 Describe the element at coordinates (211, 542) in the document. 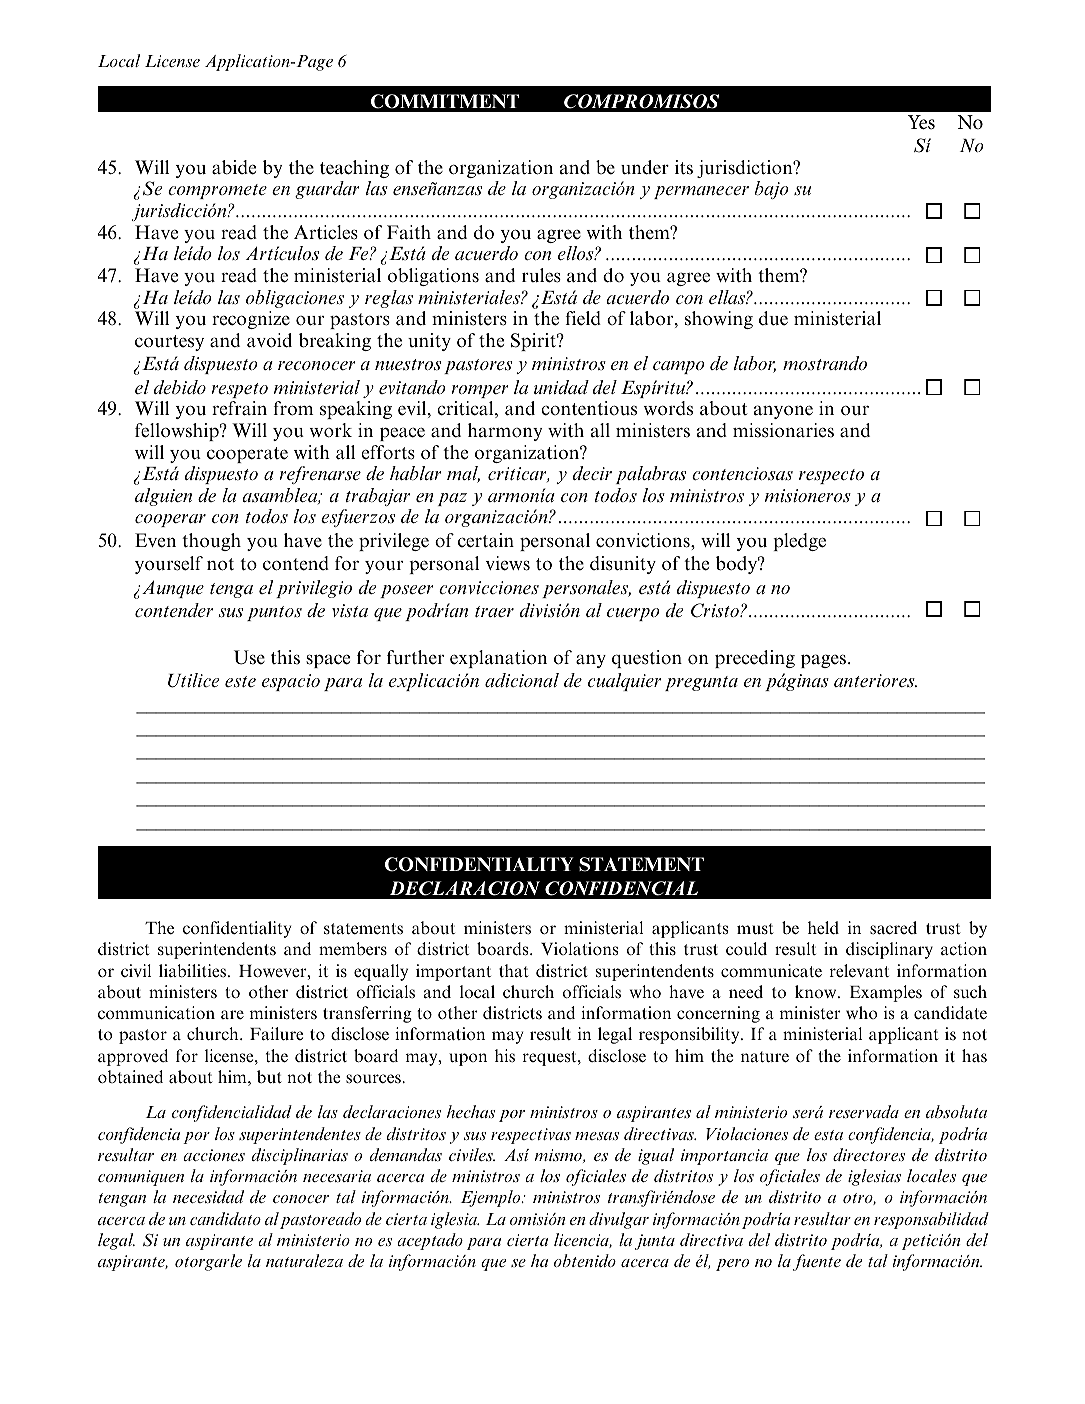

I see `though` at that location.
